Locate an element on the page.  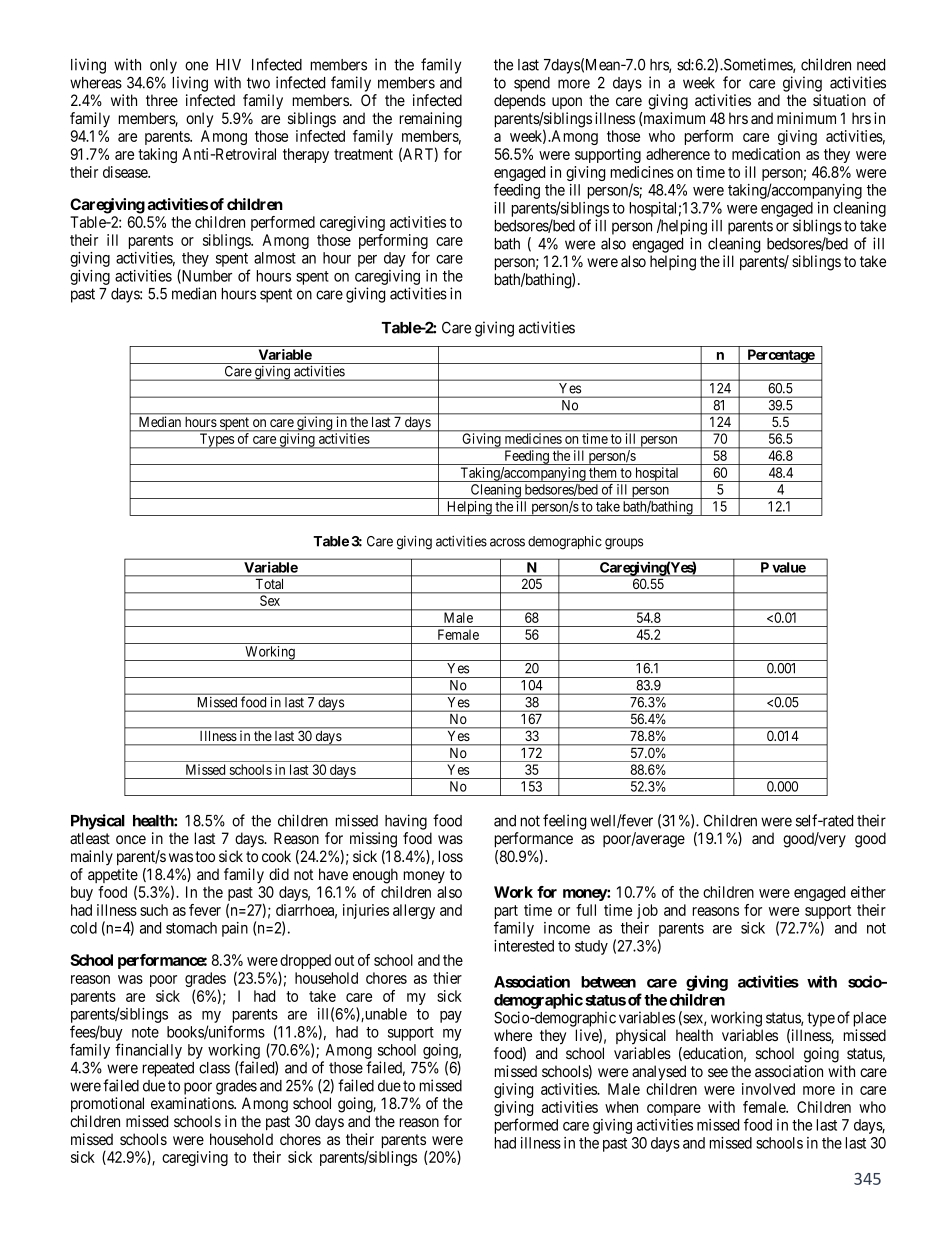
almost is located at coordinates (275, 258).
